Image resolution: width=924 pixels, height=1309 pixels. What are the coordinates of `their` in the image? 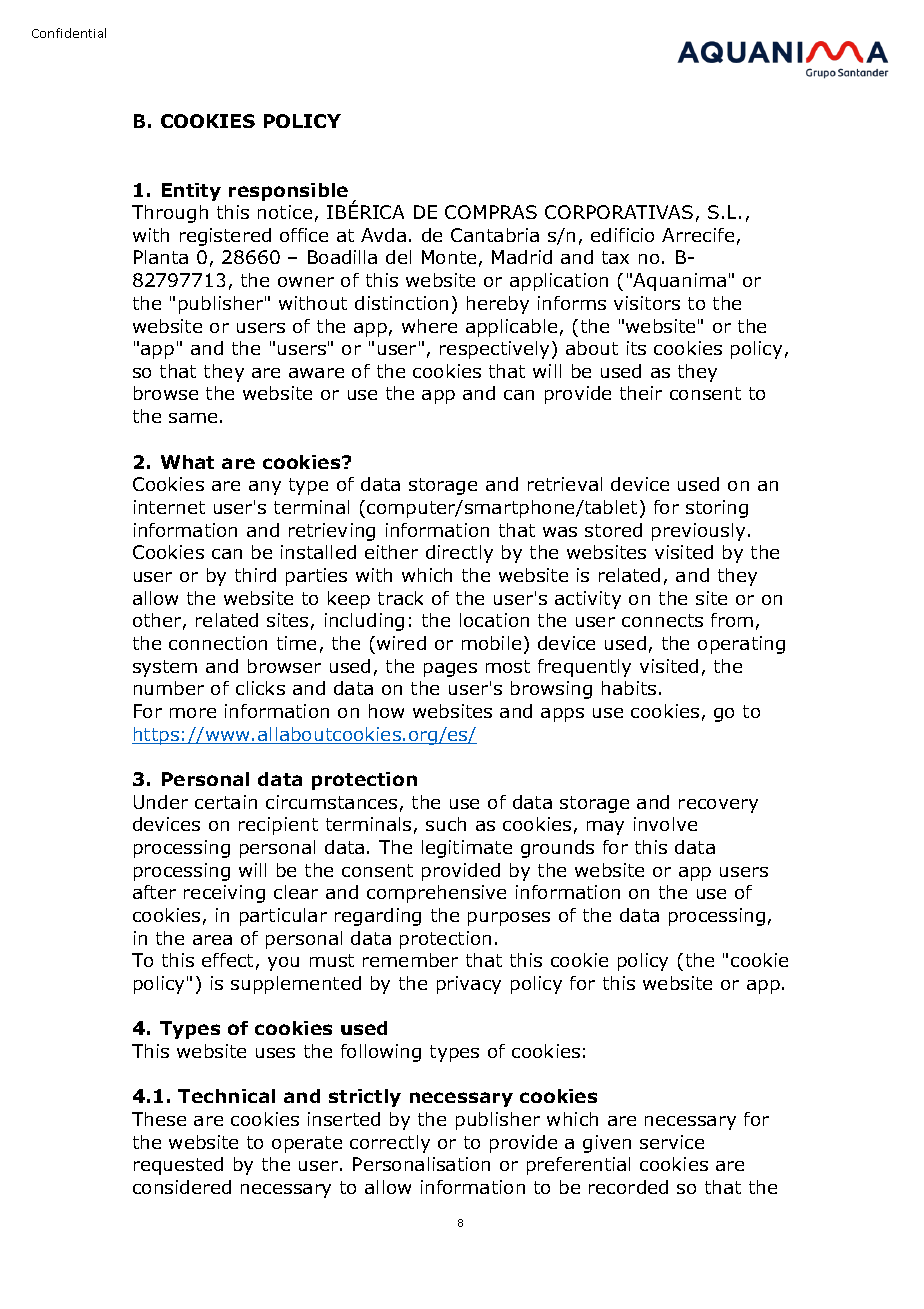 It's located at (641, 393).
